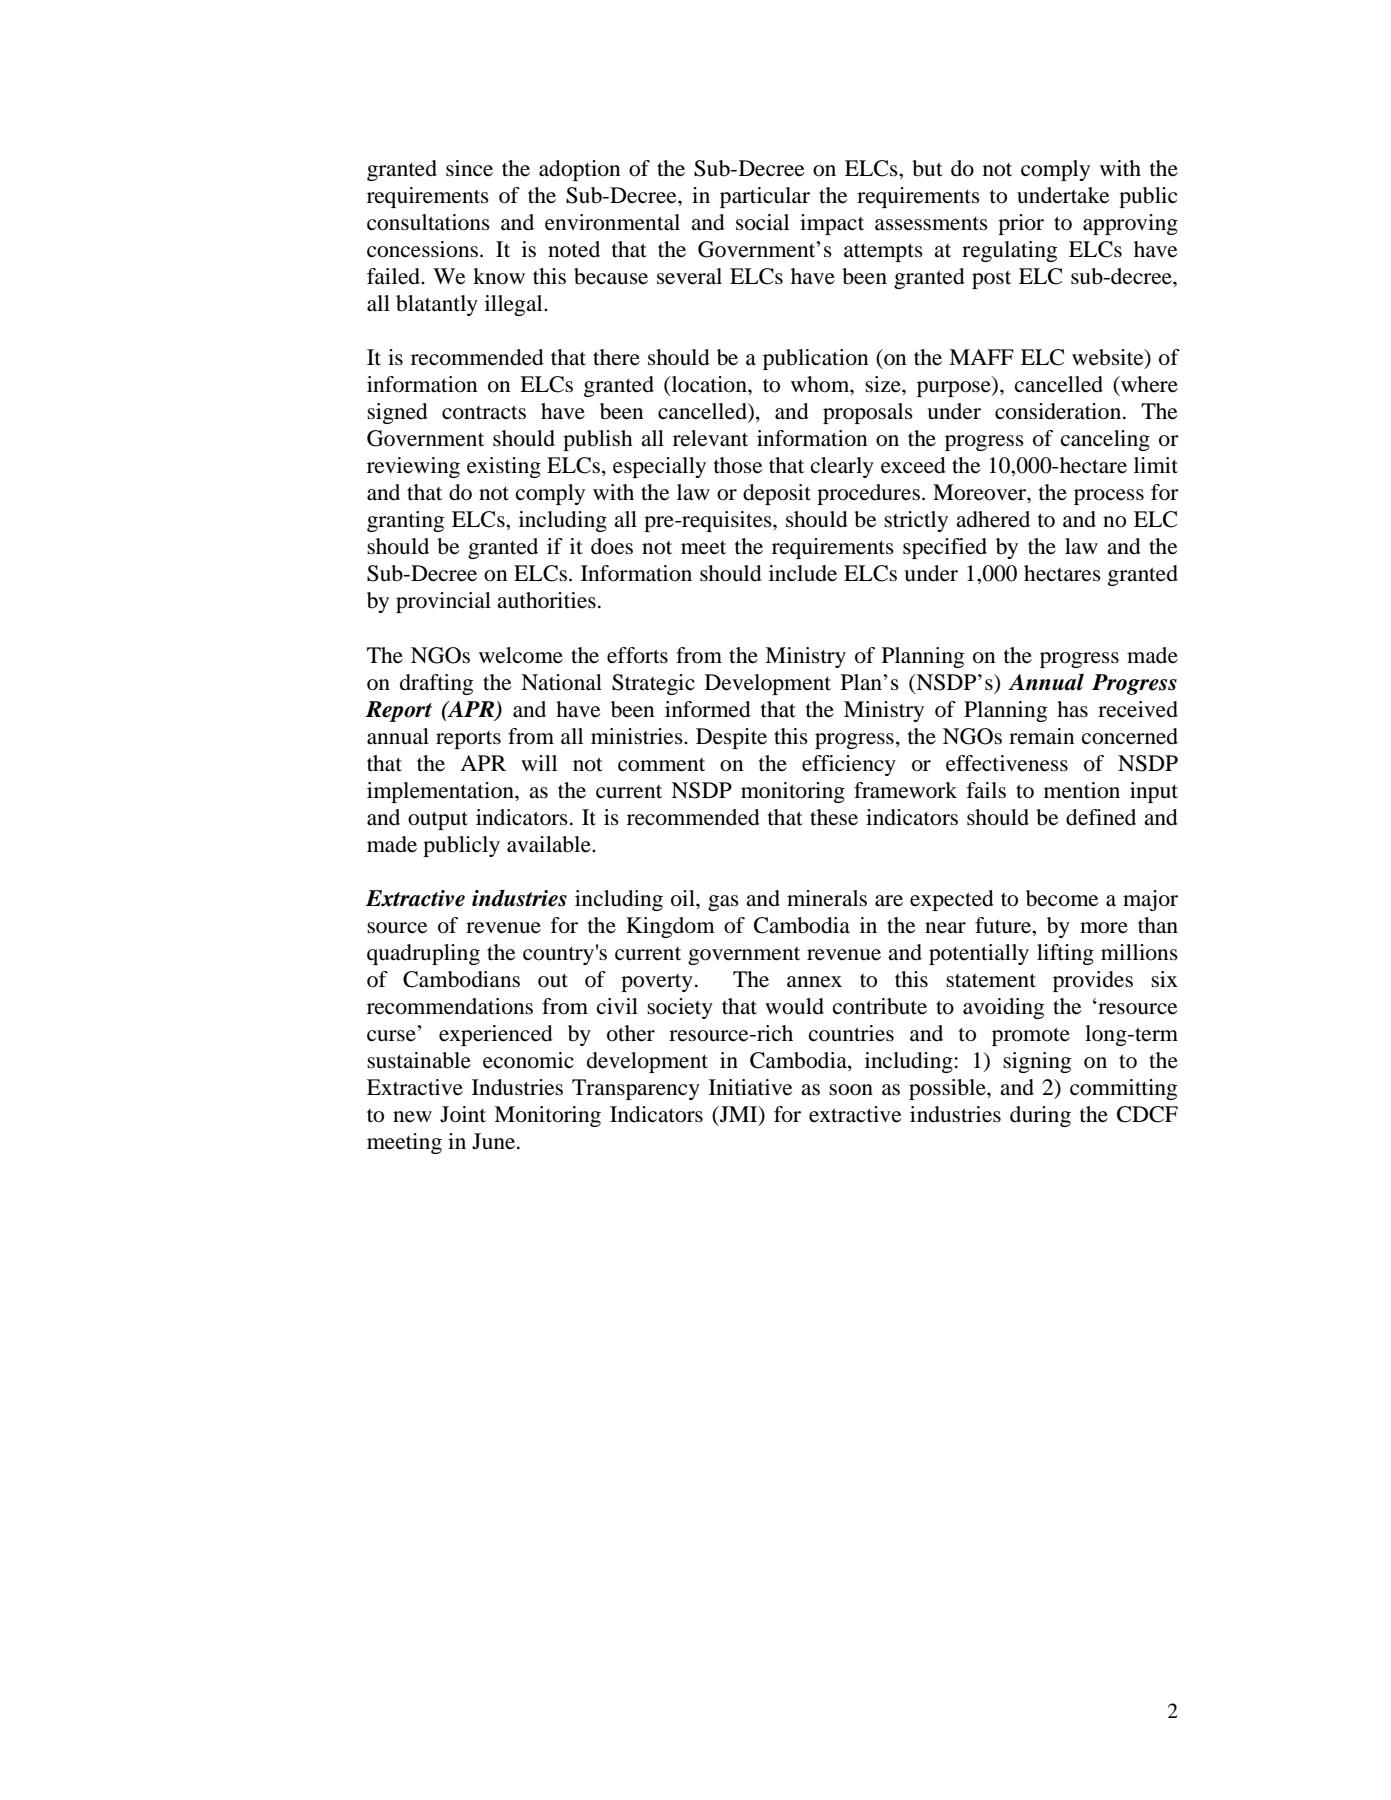 Image resolution: width=1391 pixels, height=1800 pixels. Describe the element at coordinates (463, 1114) in the image. I see `Joint` at that location.
